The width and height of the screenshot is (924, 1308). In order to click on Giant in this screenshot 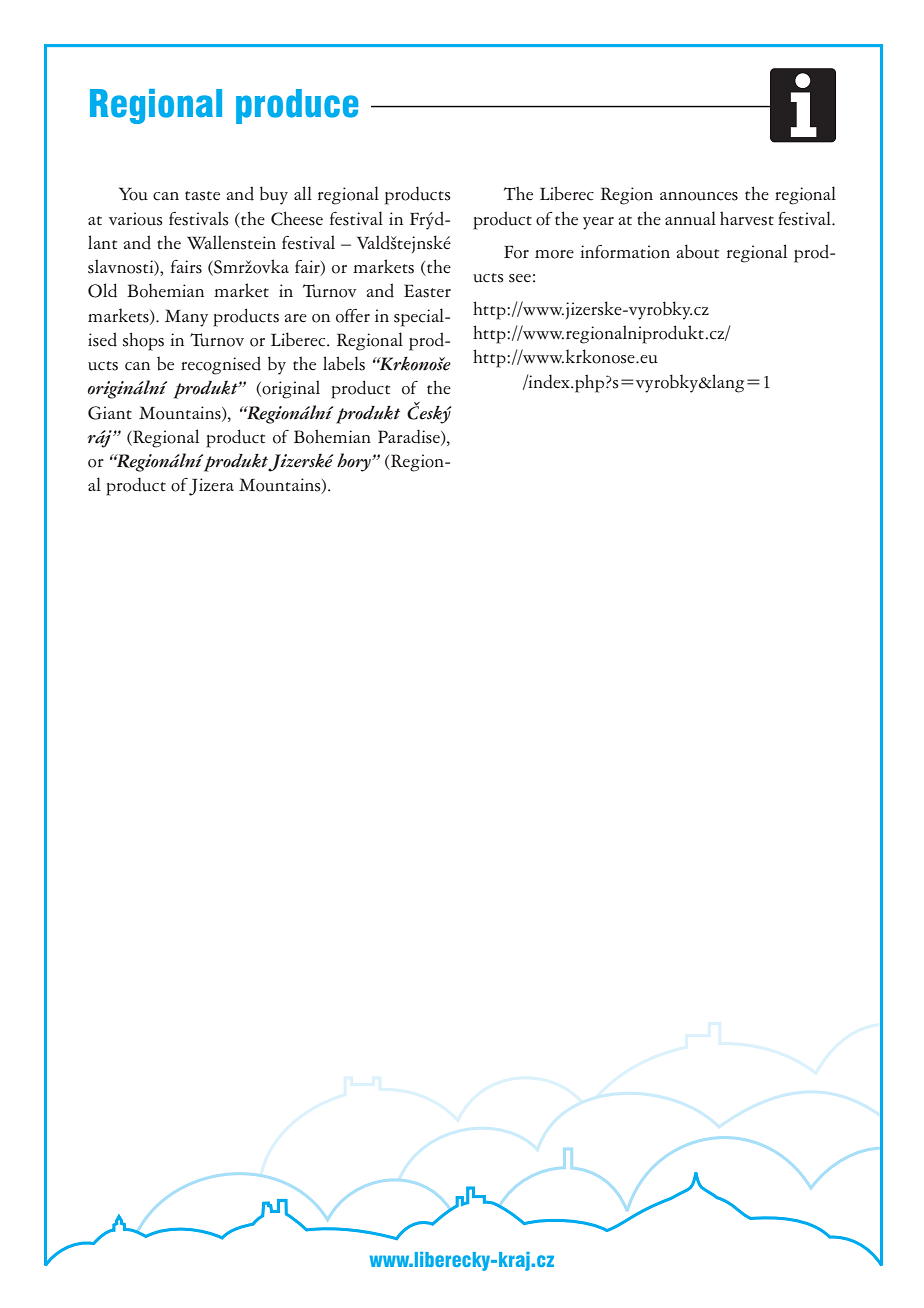, I will do `click(110, 413)`.
